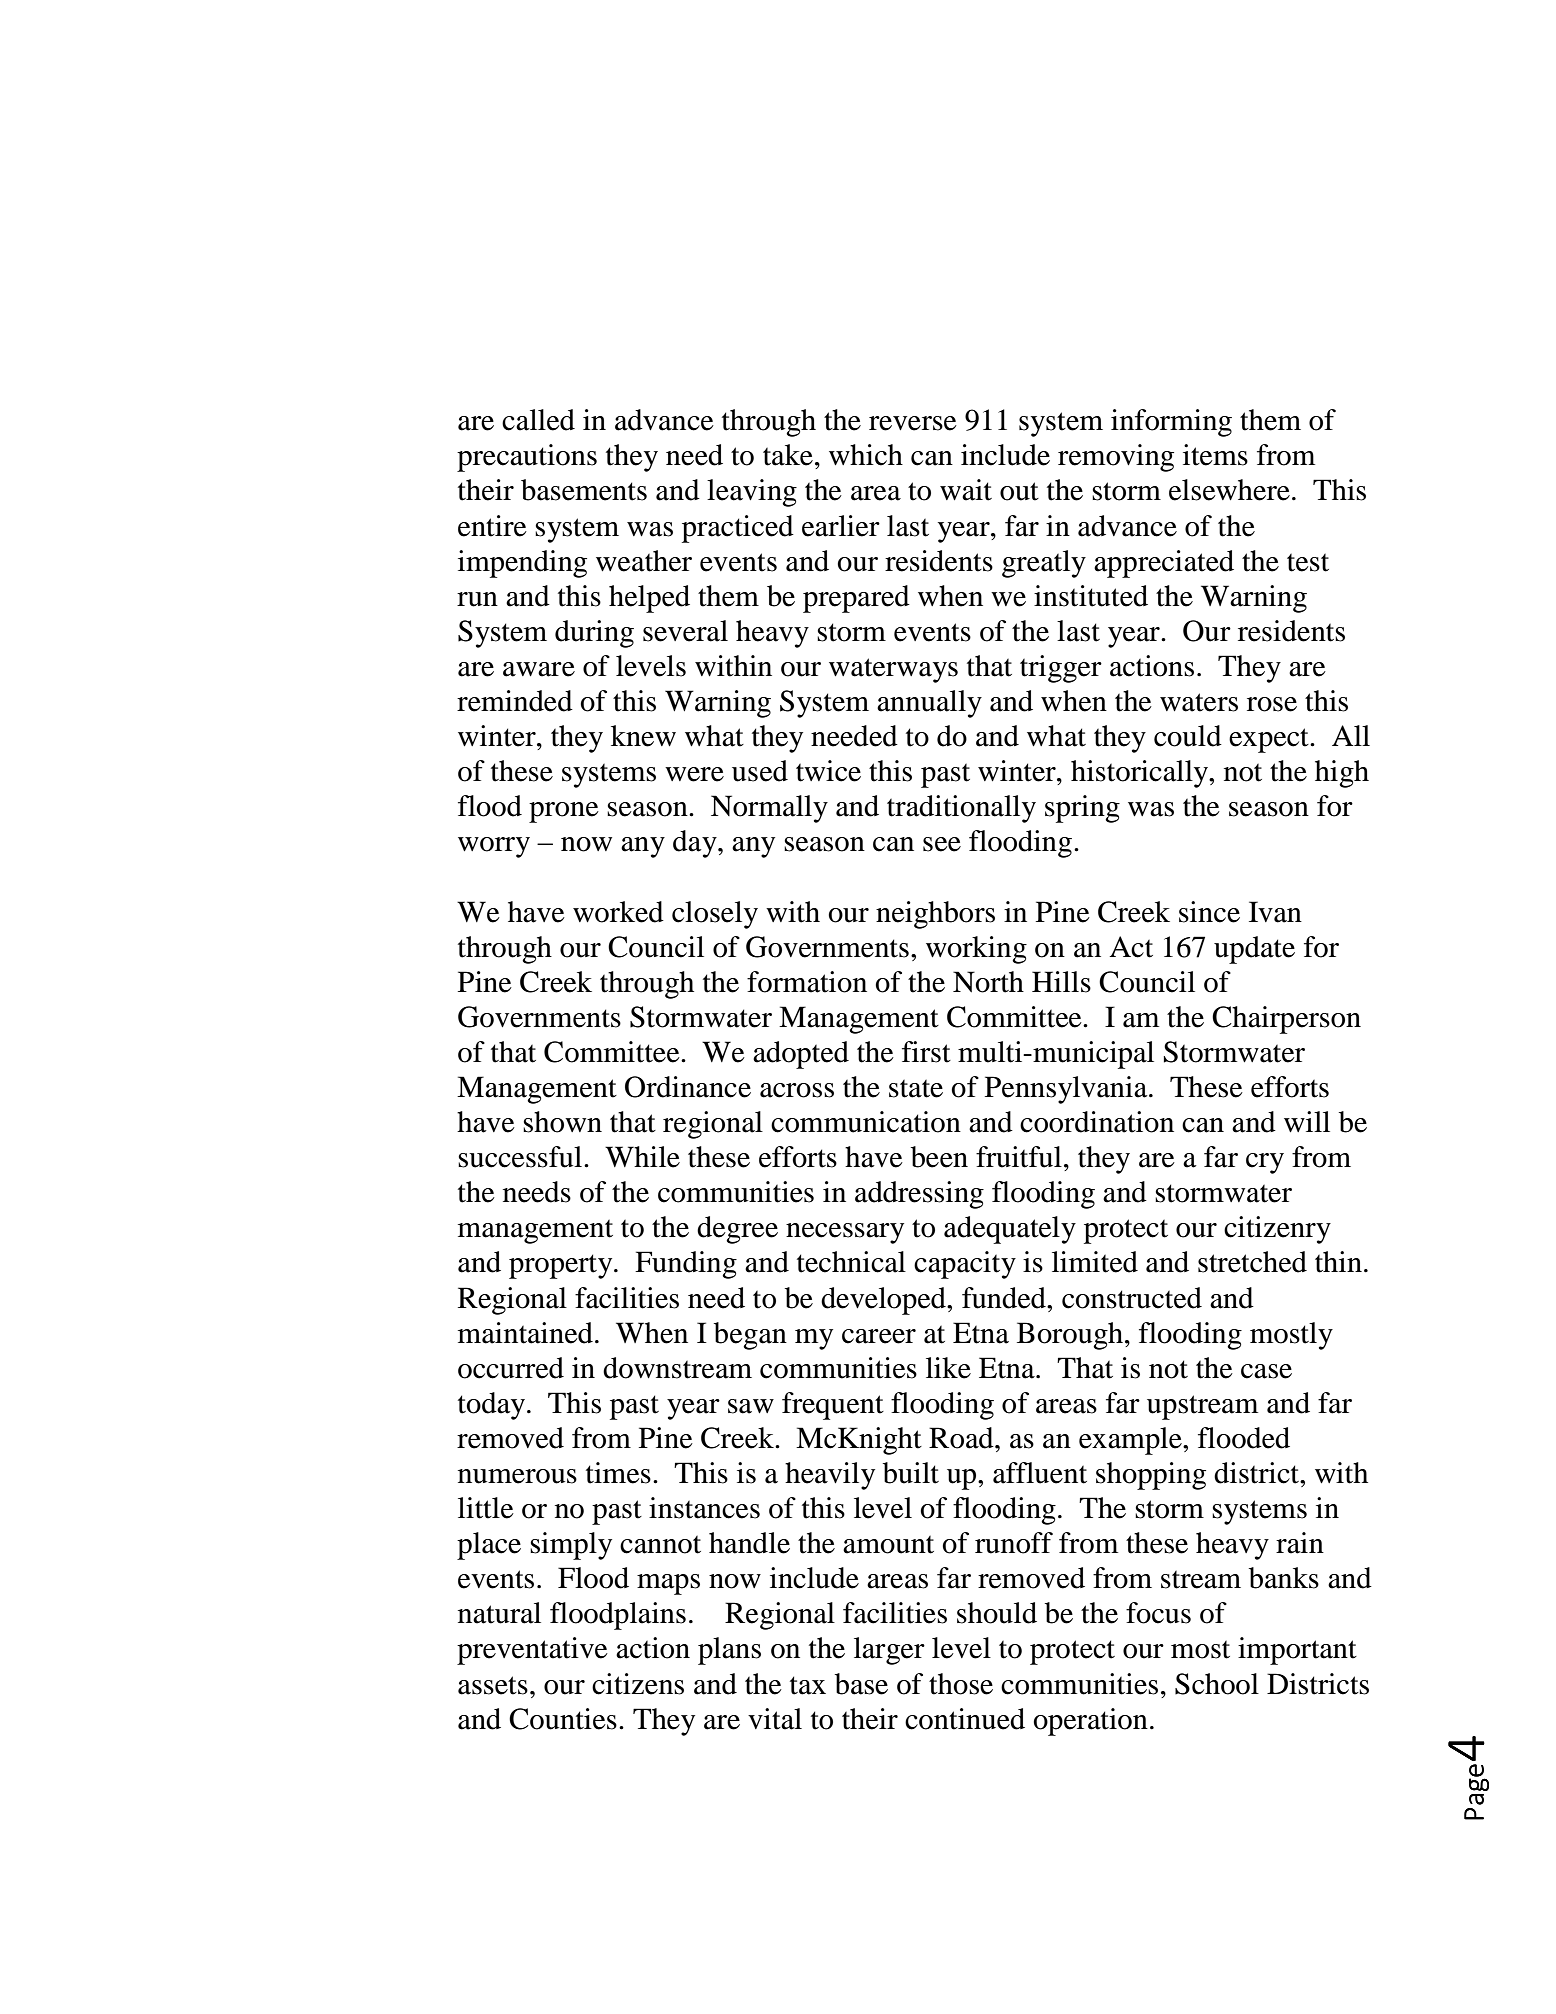 The height and width of the screenshot is (2014, 1556). Describe the element at coordinates (1215, 455) in the screenshot. I see `items` at that location.
